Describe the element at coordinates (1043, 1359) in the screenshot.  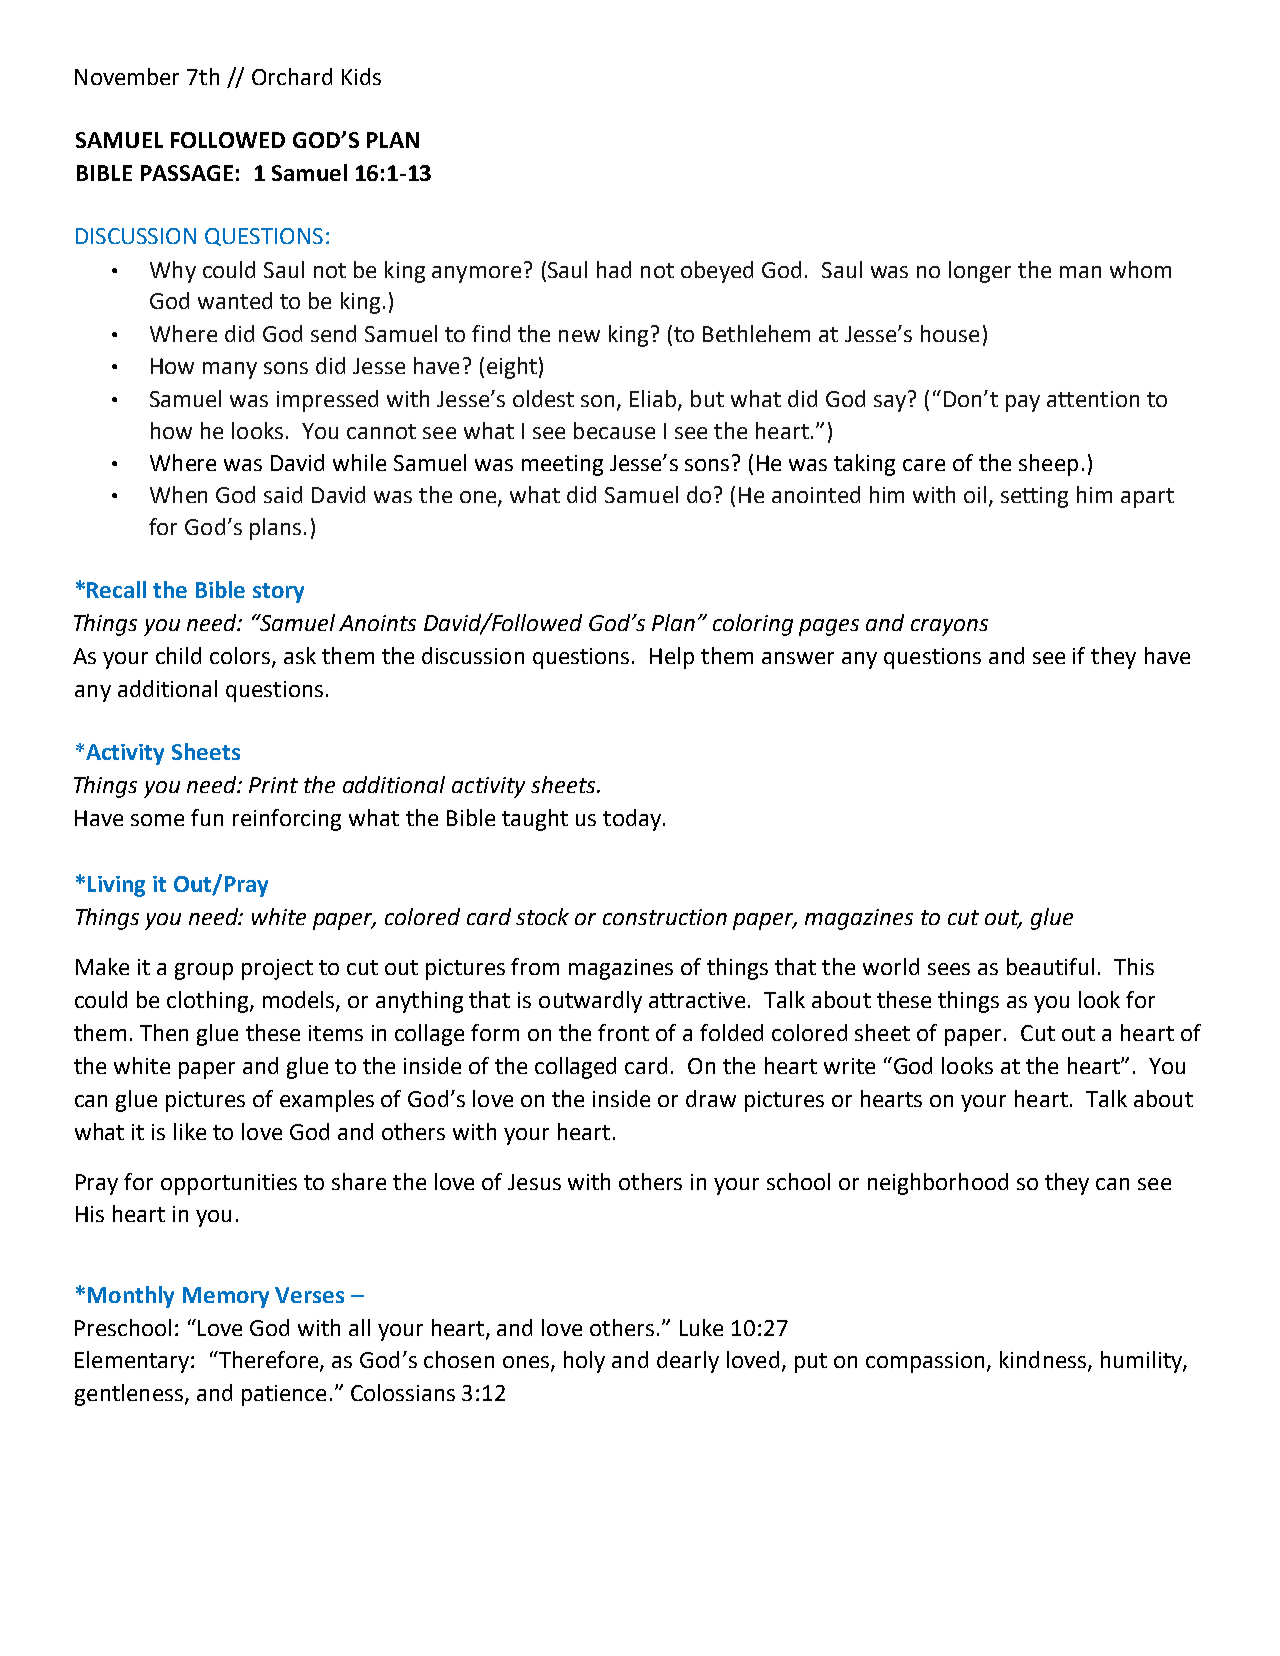
I see `kindness` at that location.
